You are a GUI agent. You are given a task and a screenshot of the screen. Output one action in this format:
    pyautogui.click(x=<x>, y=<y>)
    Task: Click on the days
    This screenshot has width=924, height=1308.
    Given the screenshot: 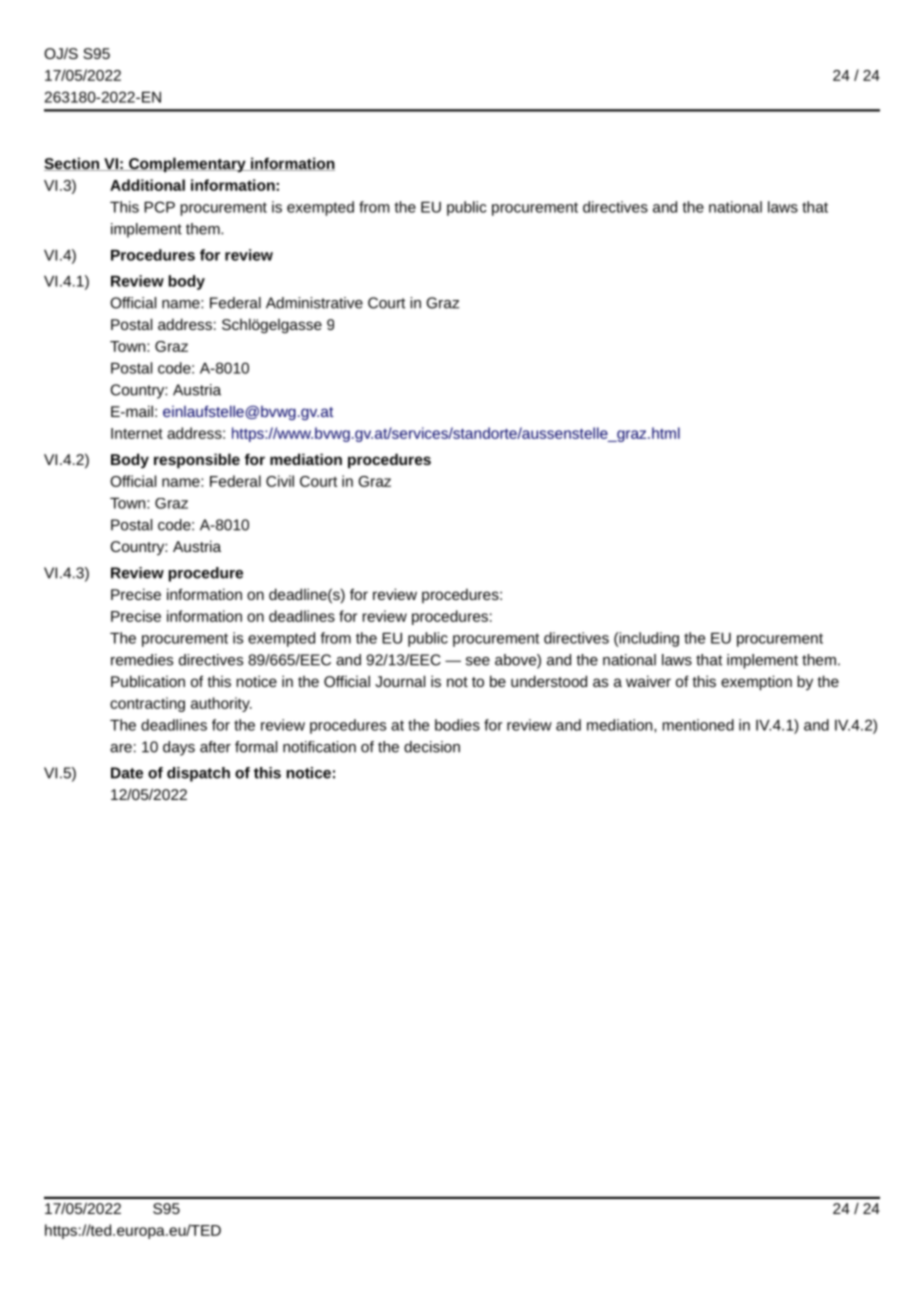 What is the action you would take?
    pyautogui.click(x=179, y=748)
